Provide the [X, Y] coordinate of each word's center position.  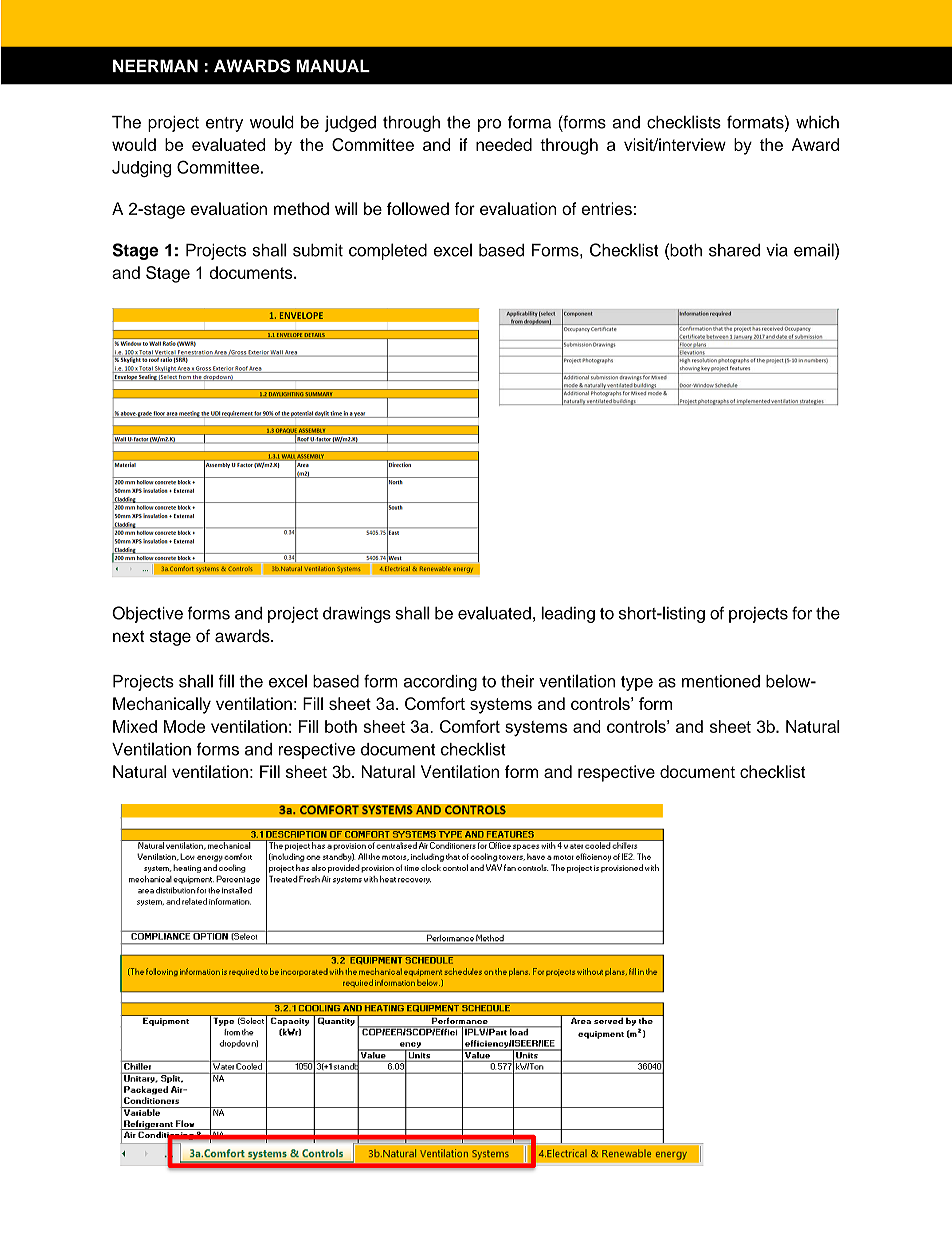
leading [568, 614]
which [817, 122]
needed [504, 144]
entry [224, 124]
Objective [147, 614]
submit [318, 250]
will [346, 208]
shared [734, 250]
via [777, 250]
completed [388, 251]
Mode [184, 726]
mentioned [721, 681]
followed [418, 208]
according [440, 683]
